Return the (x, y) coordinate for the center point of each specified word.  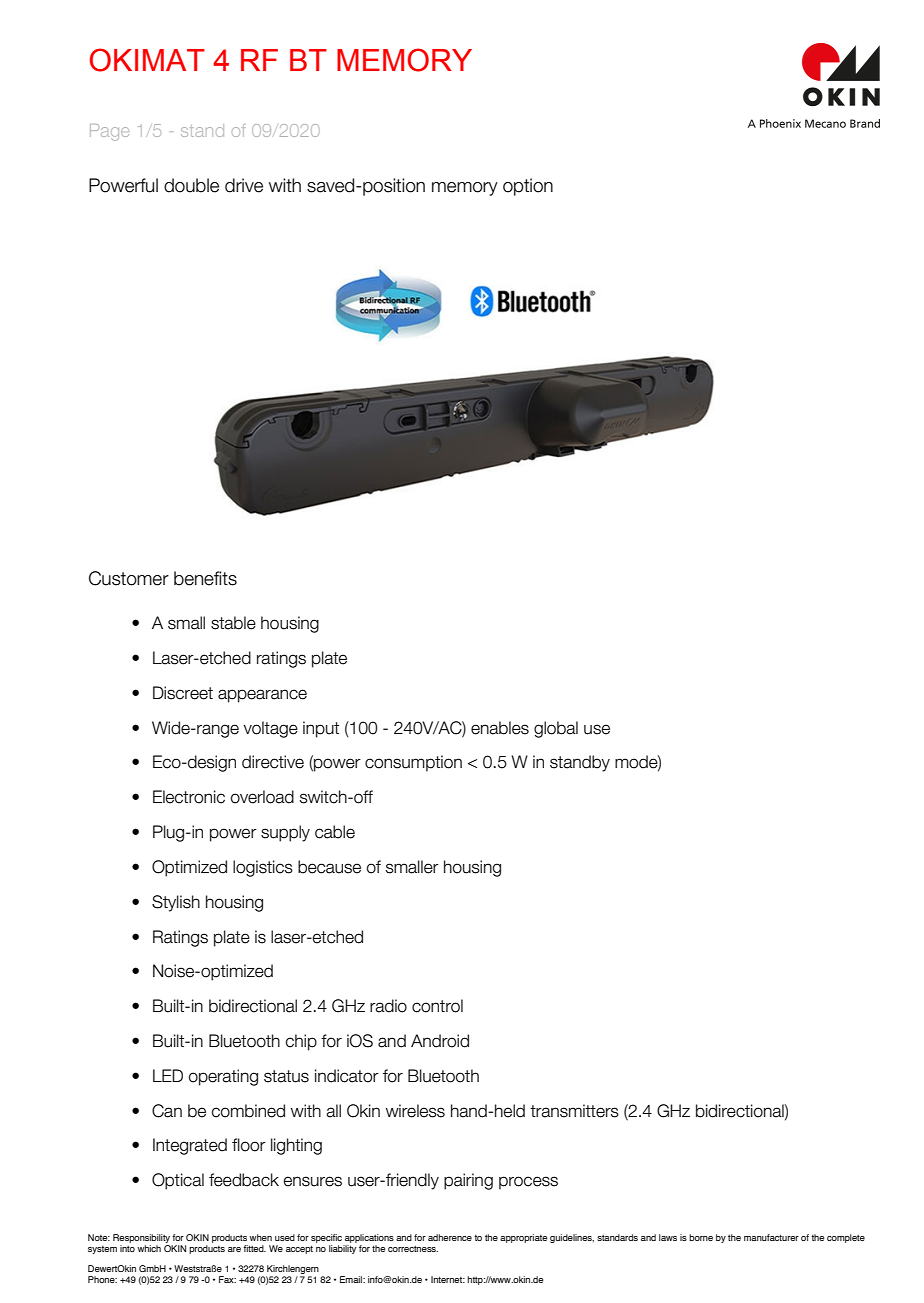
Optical (178, 1181)
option (528, 187)
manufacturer (771, 1237)
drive (244, 185)
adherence (450, 1237)
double (191, 185)
